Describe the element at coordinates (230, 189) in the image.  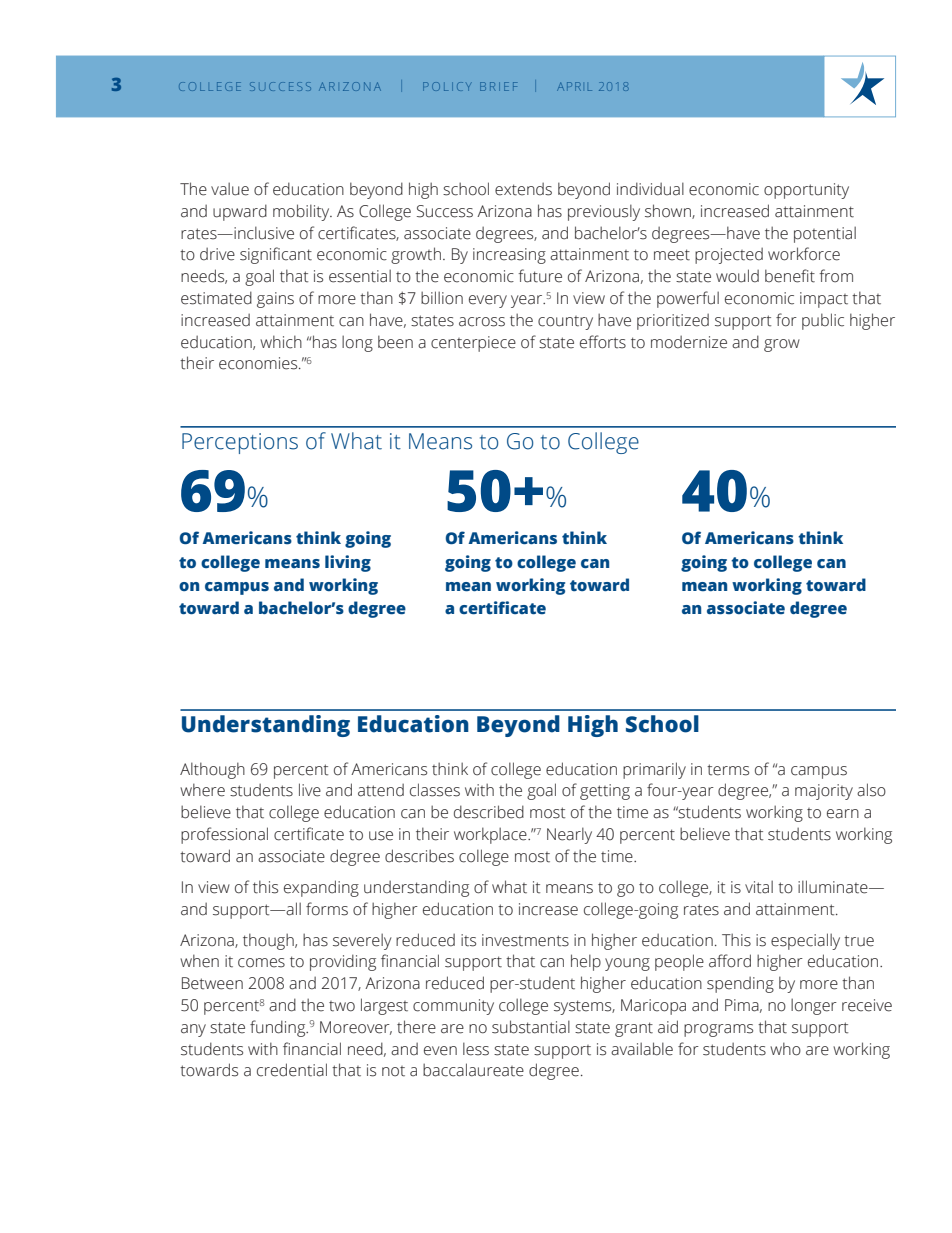
I see `value` at that location.
